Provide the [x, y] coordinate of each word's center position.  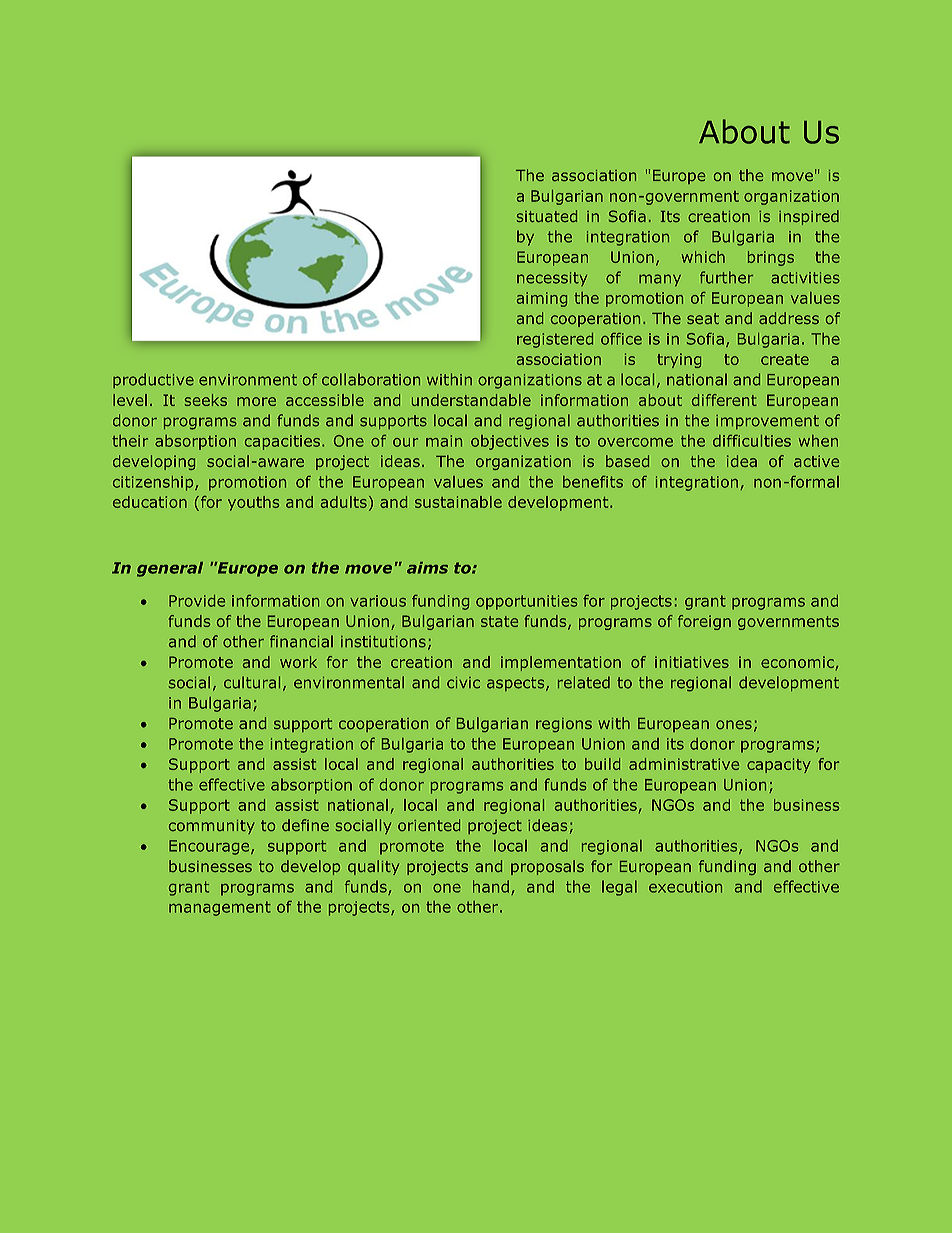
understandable [471, 400]
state [499, 621]
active [816, 461]
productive [153, 380]
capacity [779, 765]
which [703, 257]
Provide [197, 601]
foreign [704, 622]
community [212, 827]
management [220, 908]
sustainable [458, 502]
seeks [206, 400]
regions [564, 725]
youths [253, 503]
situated [547, 216]
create [785, 359]
